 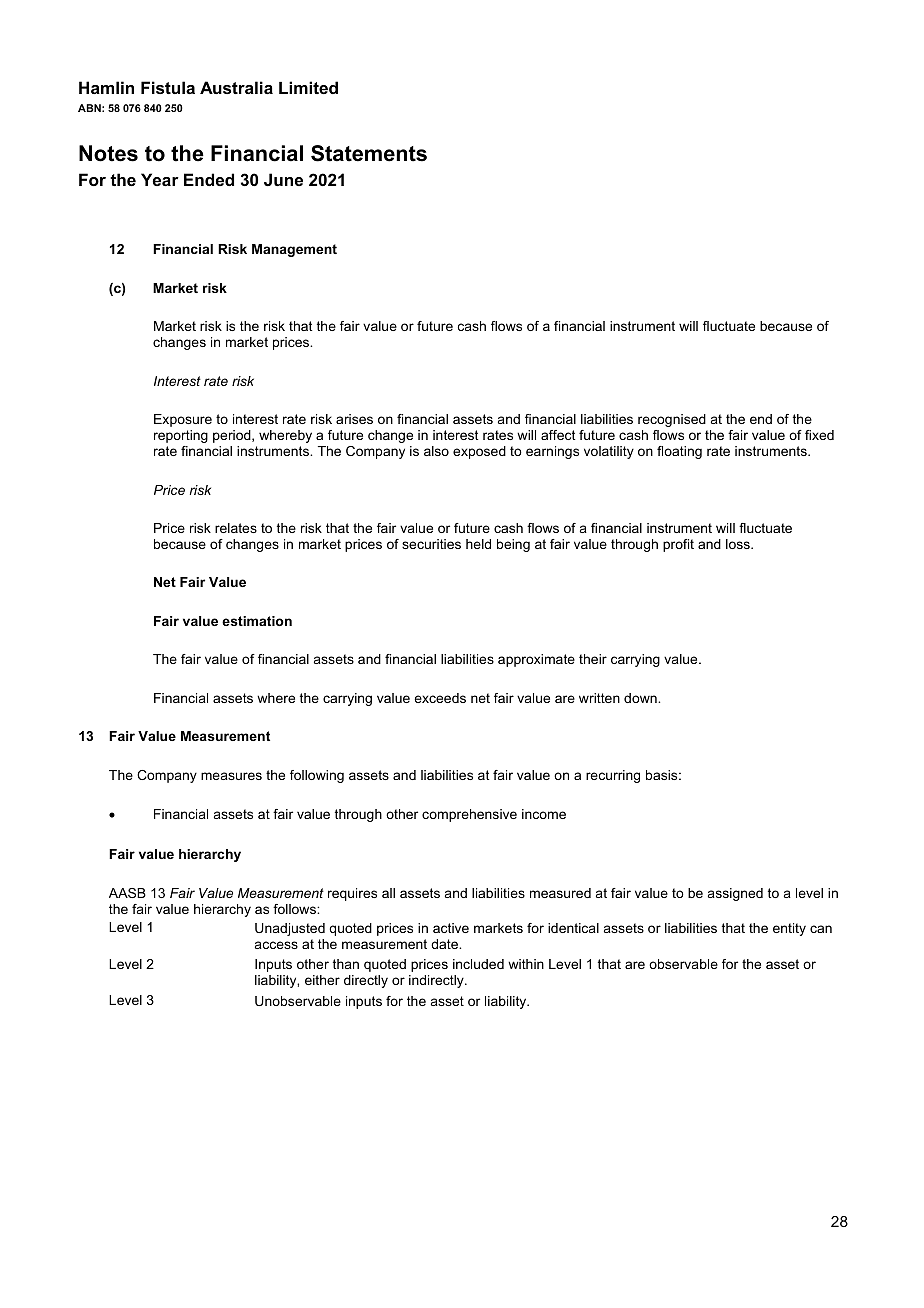 What do you see at coordinates (168, 87) in the document?
I see `Fistula` at bounding box center [168, 87].
